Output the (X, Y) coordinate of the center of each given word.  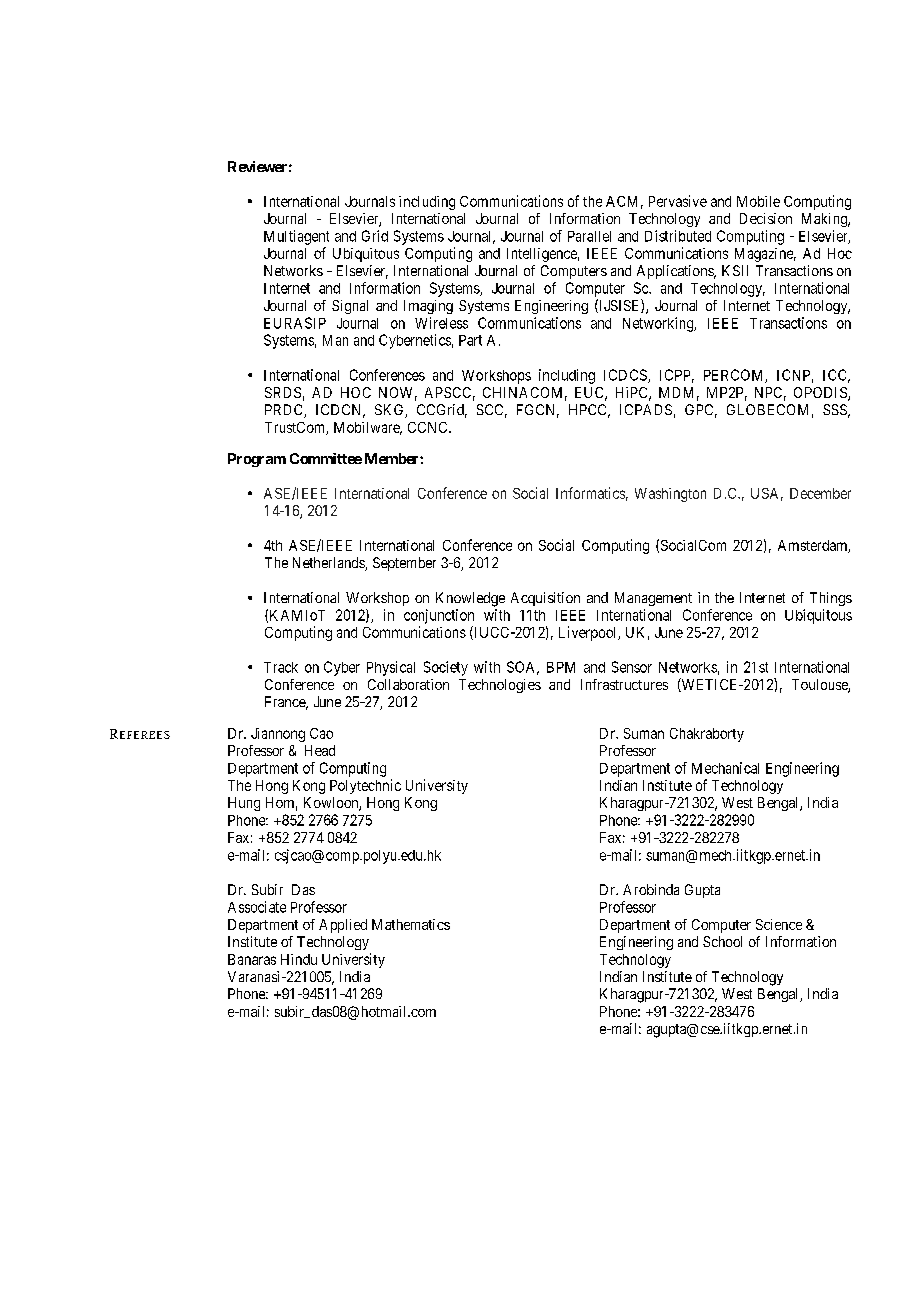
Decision (766, 218)
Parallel (589, 236)
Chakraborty (707, 735)
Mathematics (411, 924)
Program (257, 460)
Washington (670, 495)
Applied (343, 926)
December (820, 493)
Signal (350, 307)
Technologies (500, 686)
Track (281, 667)
